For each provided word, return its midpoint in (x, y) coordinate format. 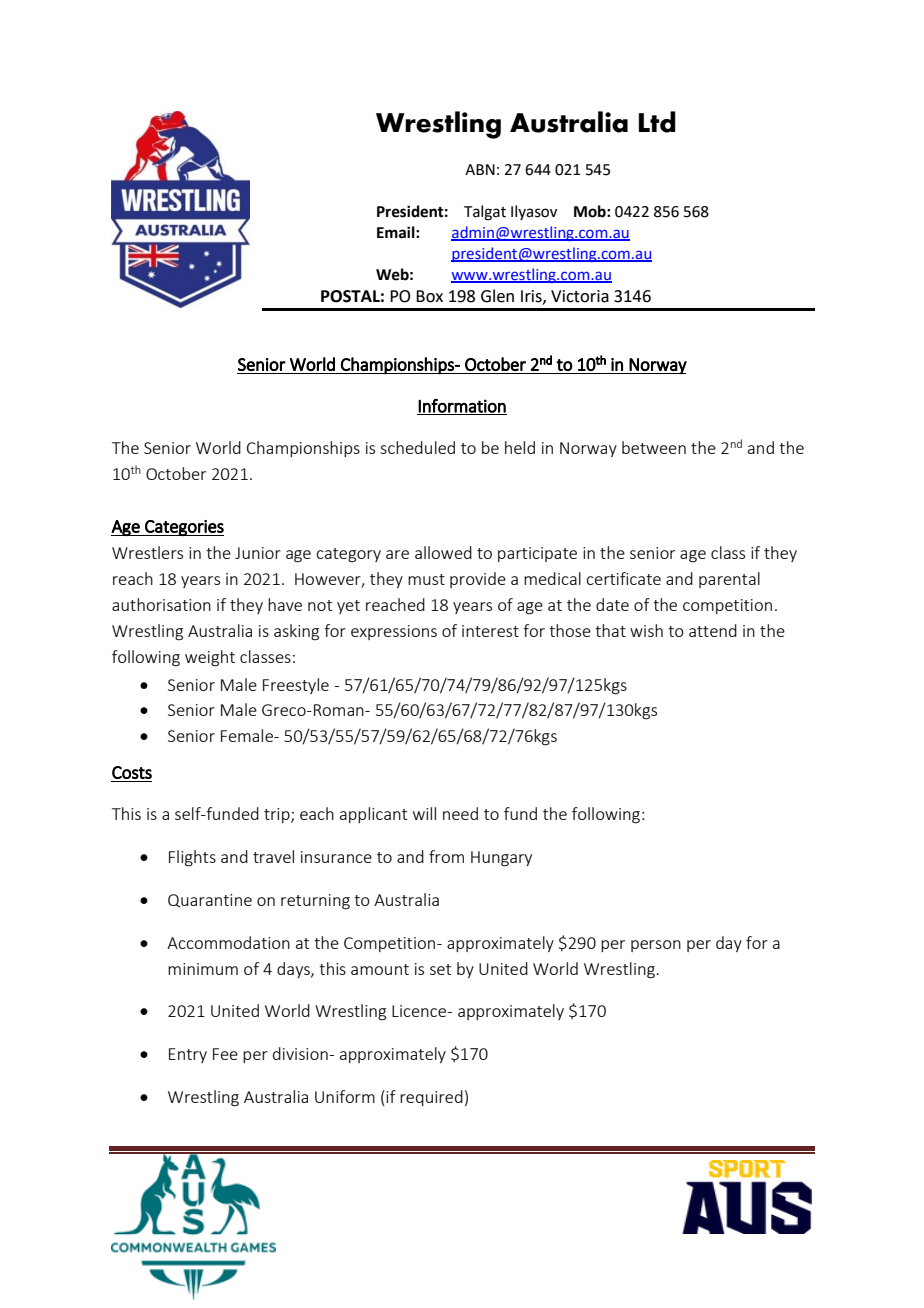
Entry (188, 1055)
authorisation (161, 604)
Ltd (657, 122)
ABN (480, 169)
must (426, 579)
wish (646, 630)
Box (429, 296)
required (431, 1098)
